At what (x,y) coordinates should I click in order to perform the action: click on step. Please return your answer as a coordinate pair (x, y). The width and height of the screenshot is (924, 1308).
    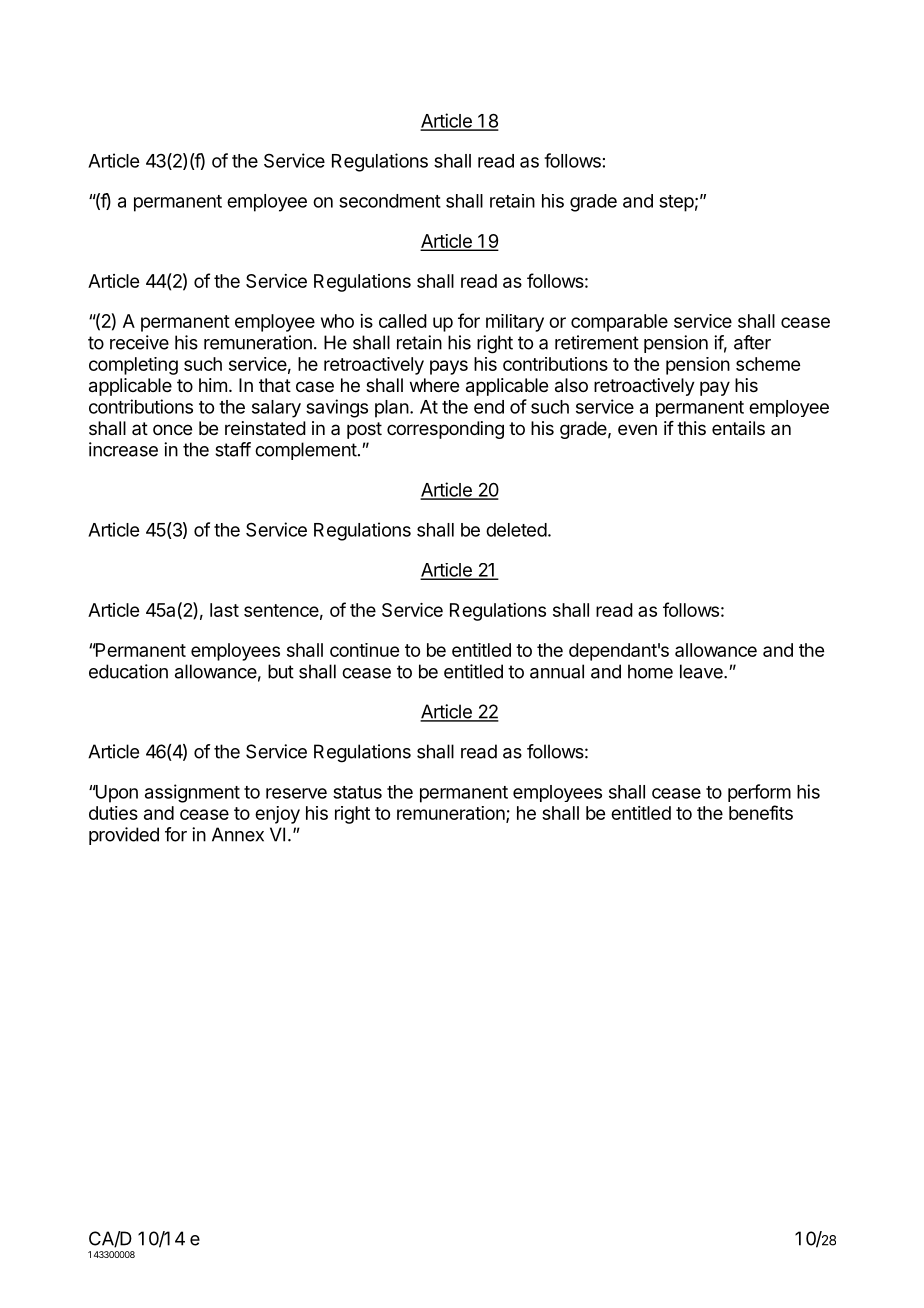
    Looking at the image, I should click on (676, 203).
